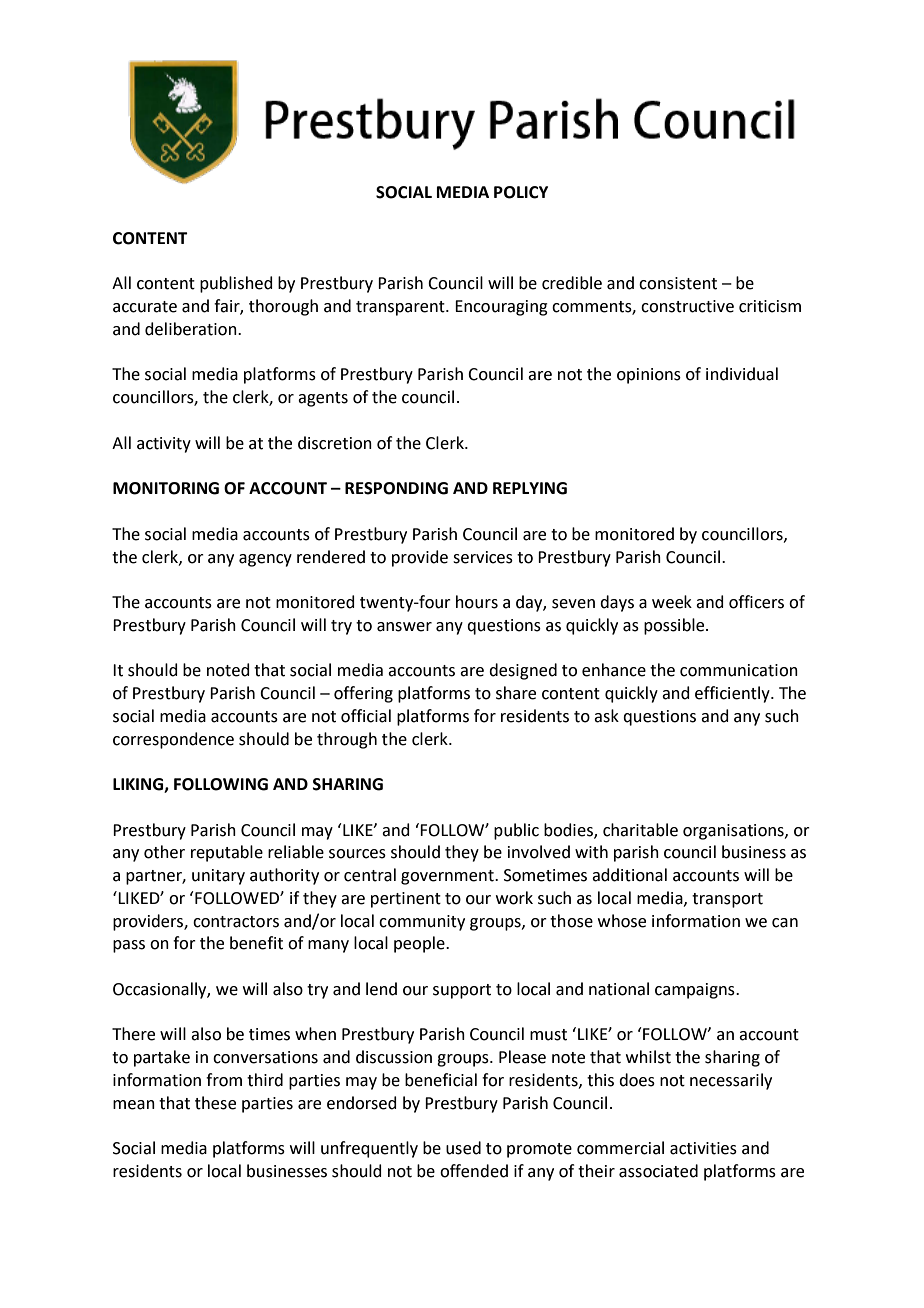 The height and width of the document is (1308, 924). What do you see at coordinates (678, 283) in the document?
I see `consistent` at bounding box center [678, 283].
